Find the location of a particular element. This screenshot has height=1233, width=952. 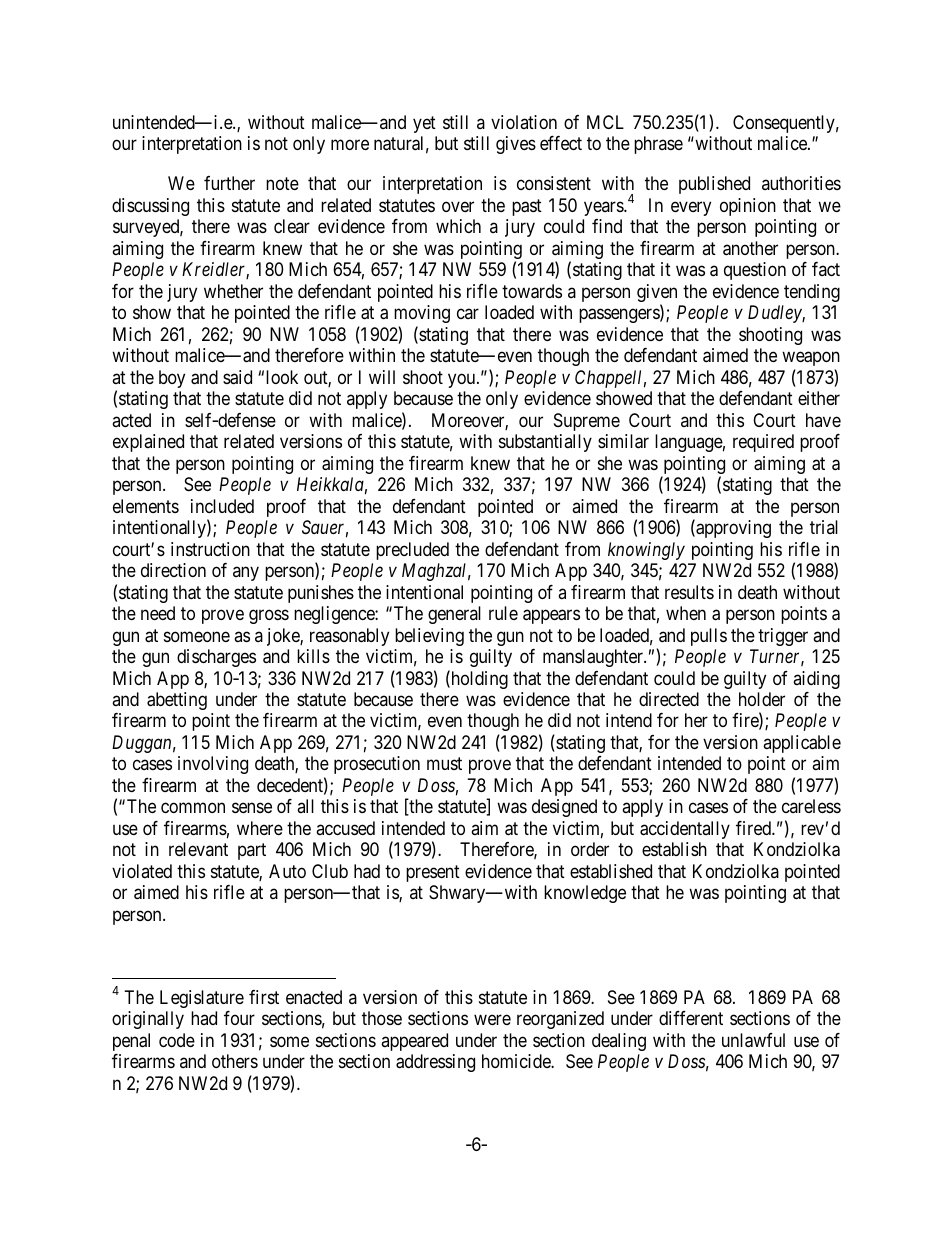

further is located at coordinates (229, 183).
